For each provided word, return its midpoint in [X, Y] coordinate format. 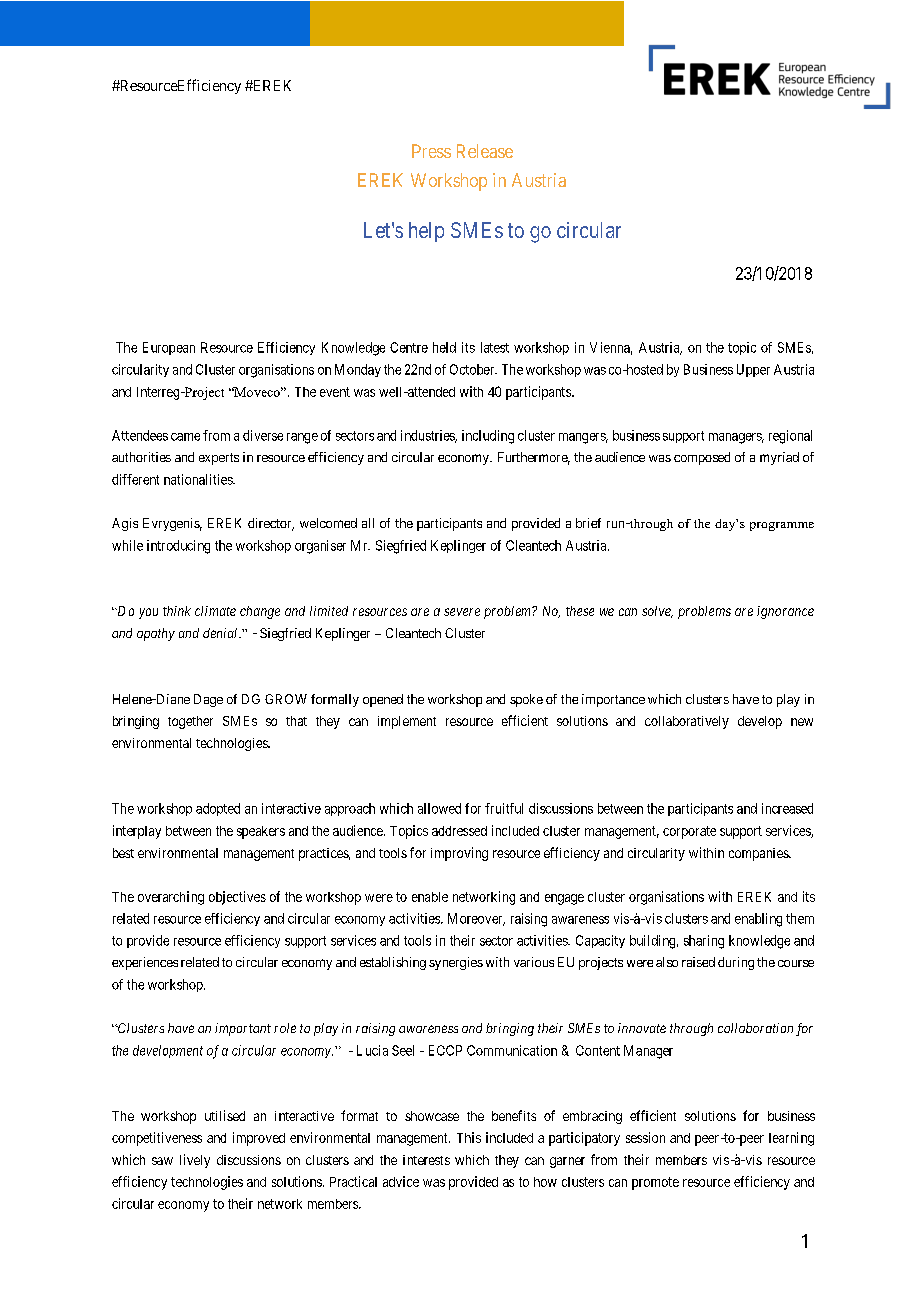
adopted [218, 809]
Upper [753, 370]
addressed [459, 831]
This [469, 1137]
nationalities [199, 479]
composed [702, 458]
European [169, 348]
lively [195, 1161]
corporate [689, 832]
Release [485, 151]
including [488, 437]
